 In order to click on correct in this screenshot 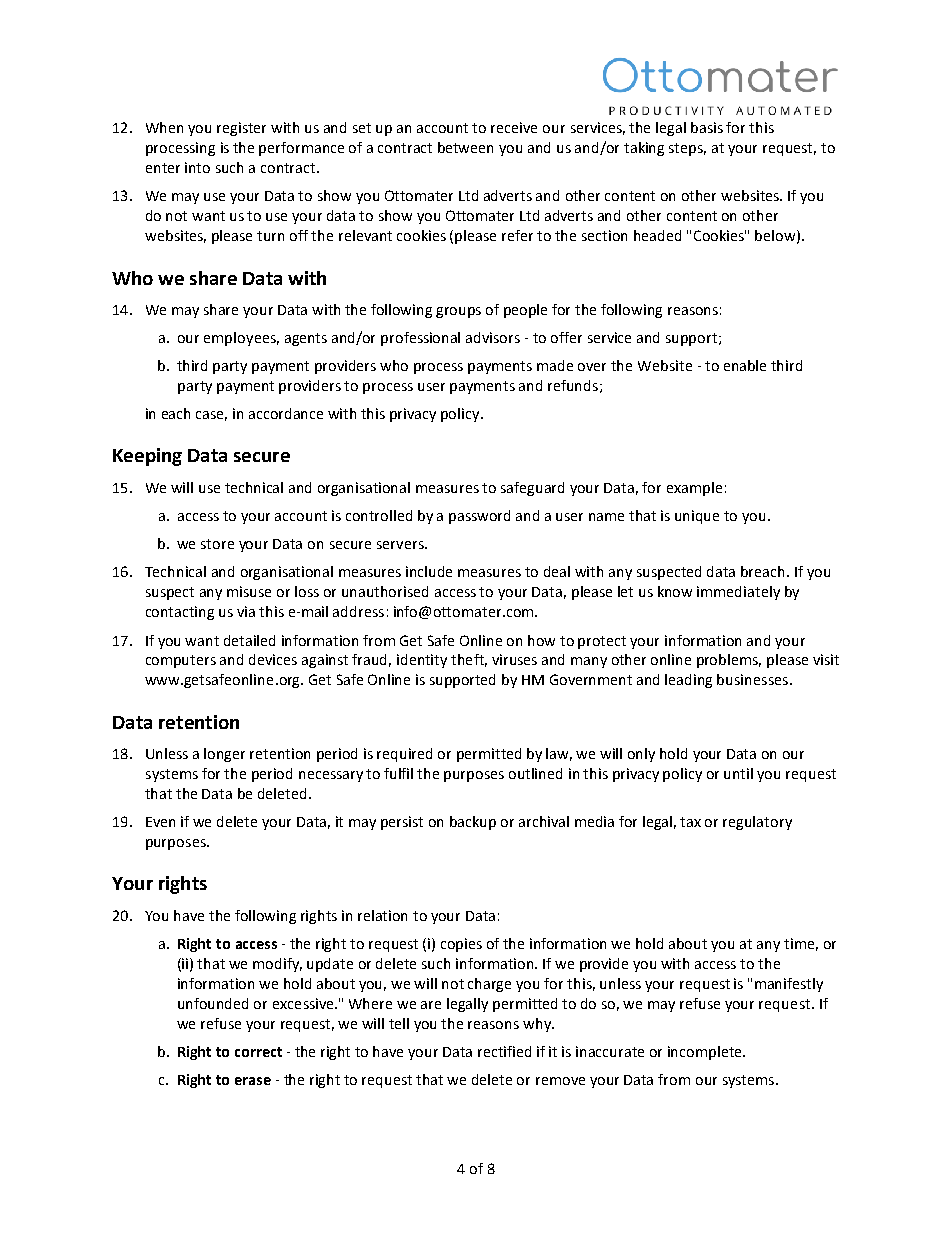, I will do `click(258, 1052)`.
